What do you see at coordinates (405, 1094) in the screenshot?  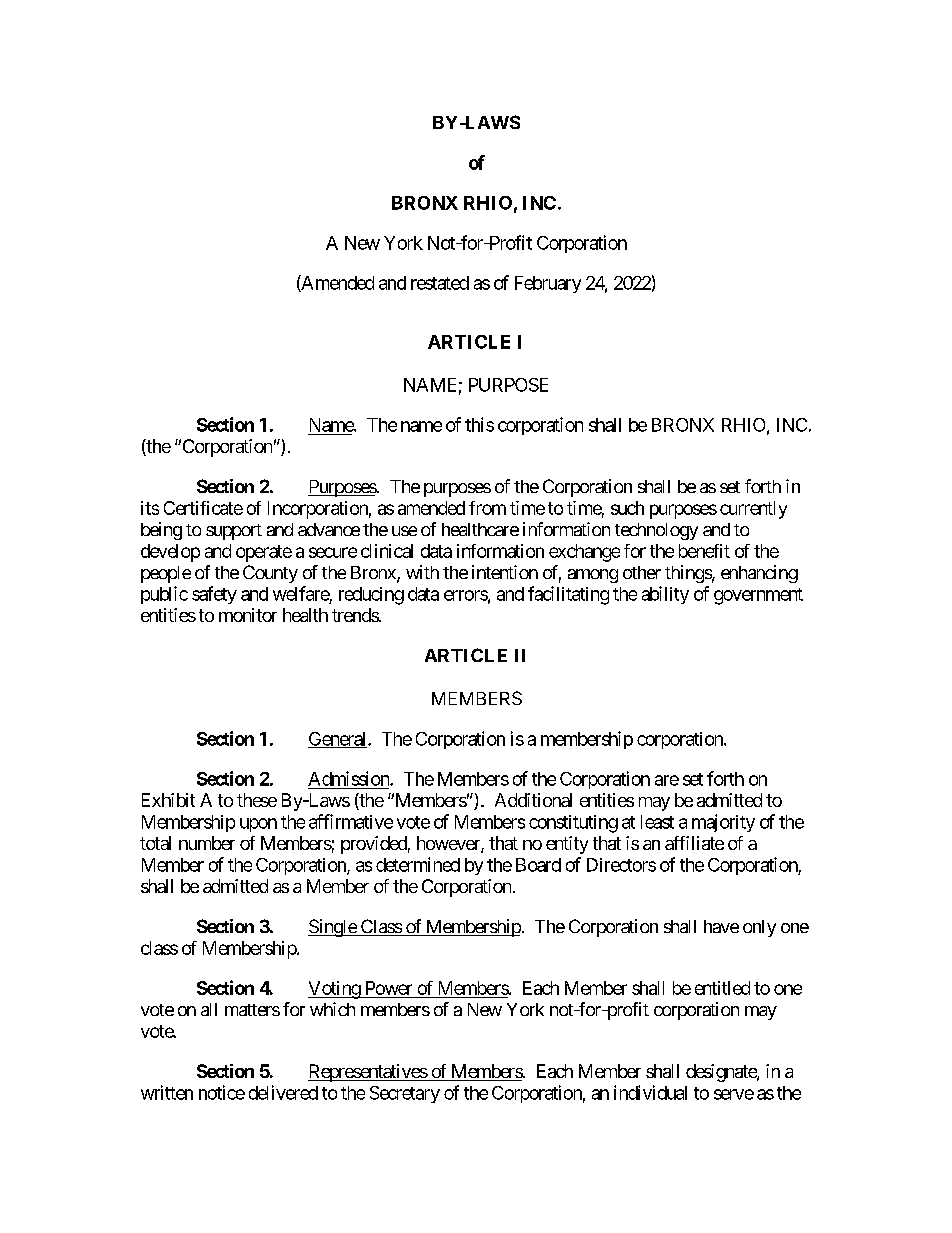 I see `Secretary` at bounding box center [405, 1094].
